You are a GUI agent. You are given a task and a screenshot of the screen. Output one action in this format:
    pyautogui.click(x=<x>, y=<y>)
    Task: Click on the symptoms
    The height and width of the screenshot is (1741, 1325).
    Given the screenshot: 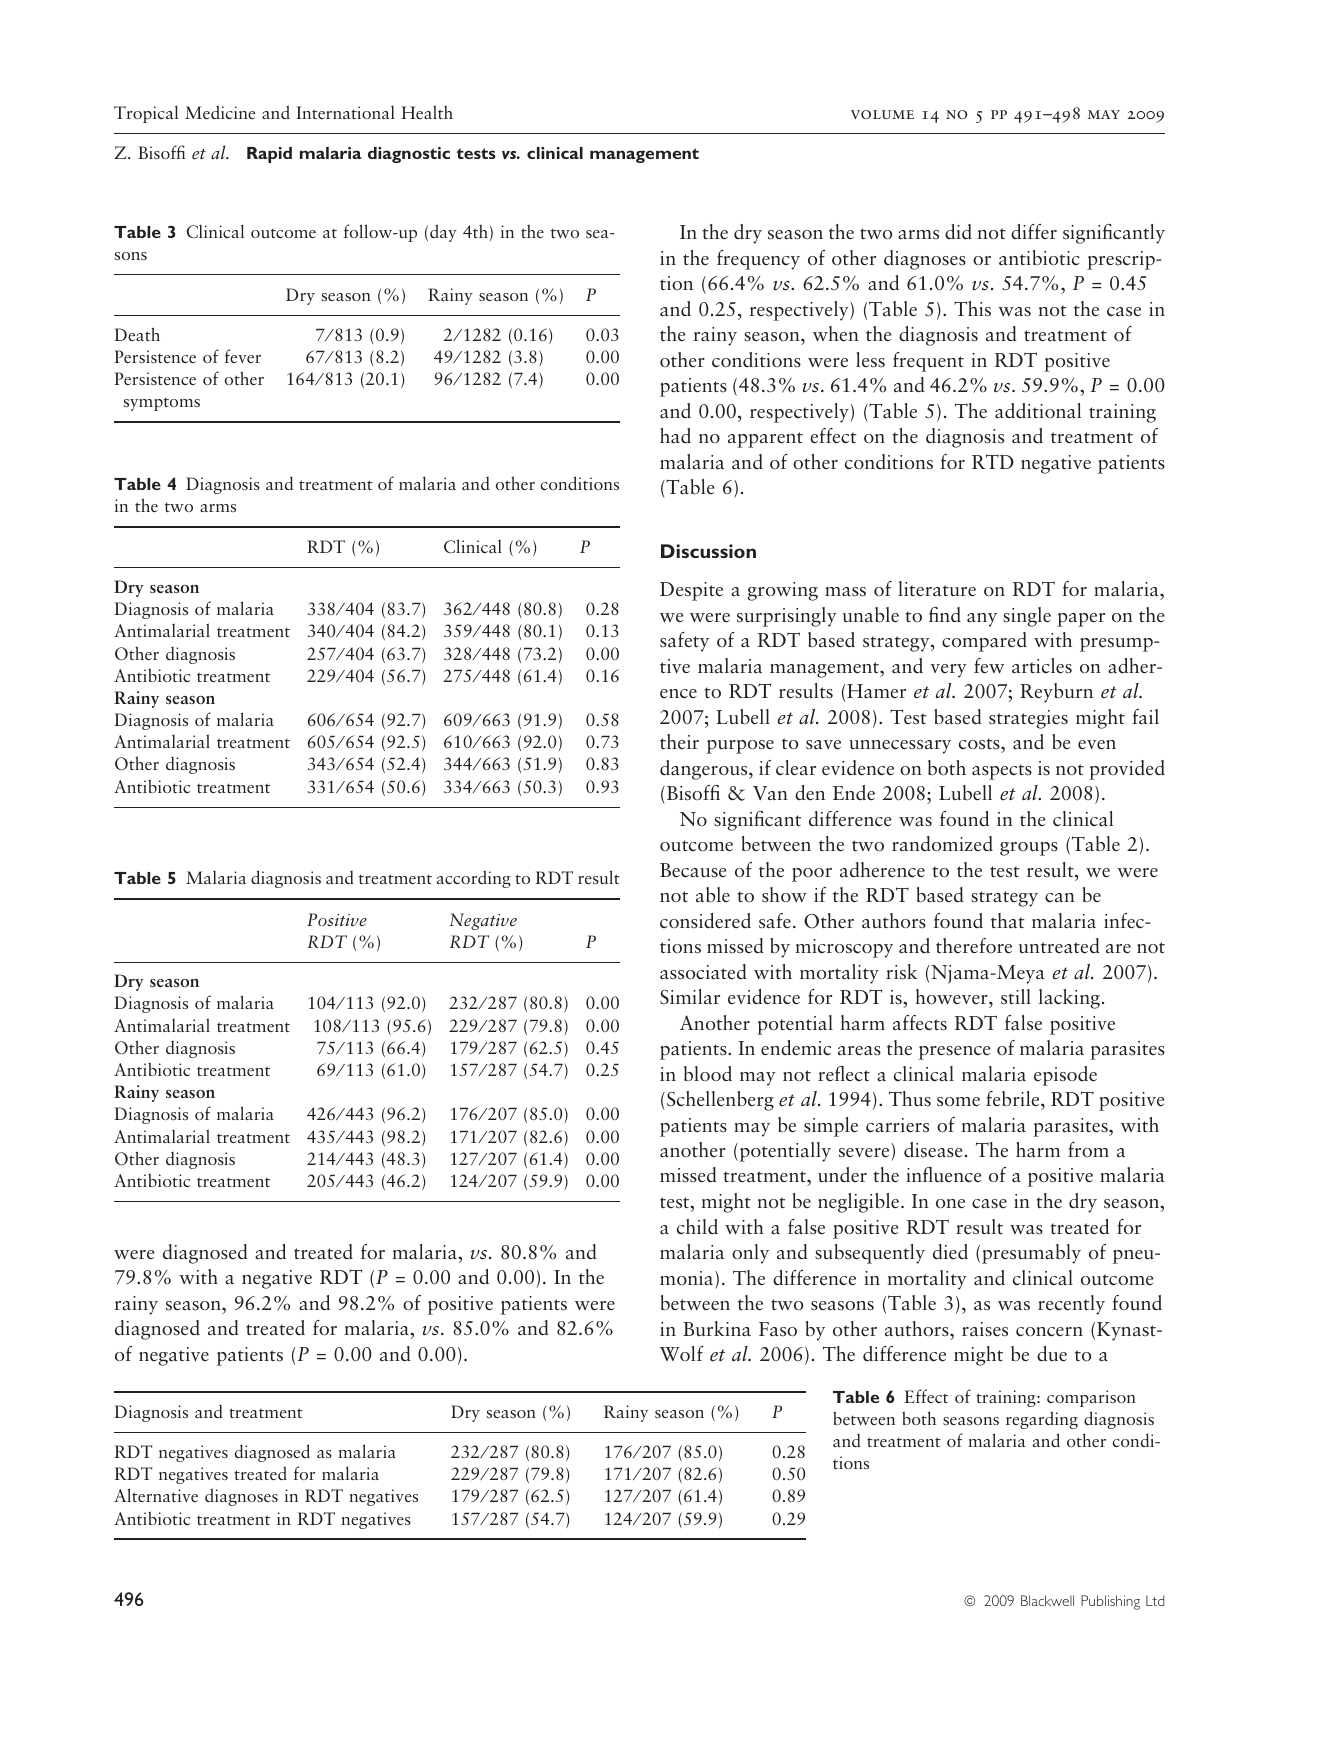 What is the action you would take?
    pyautogui.click(x=162, y=404)
